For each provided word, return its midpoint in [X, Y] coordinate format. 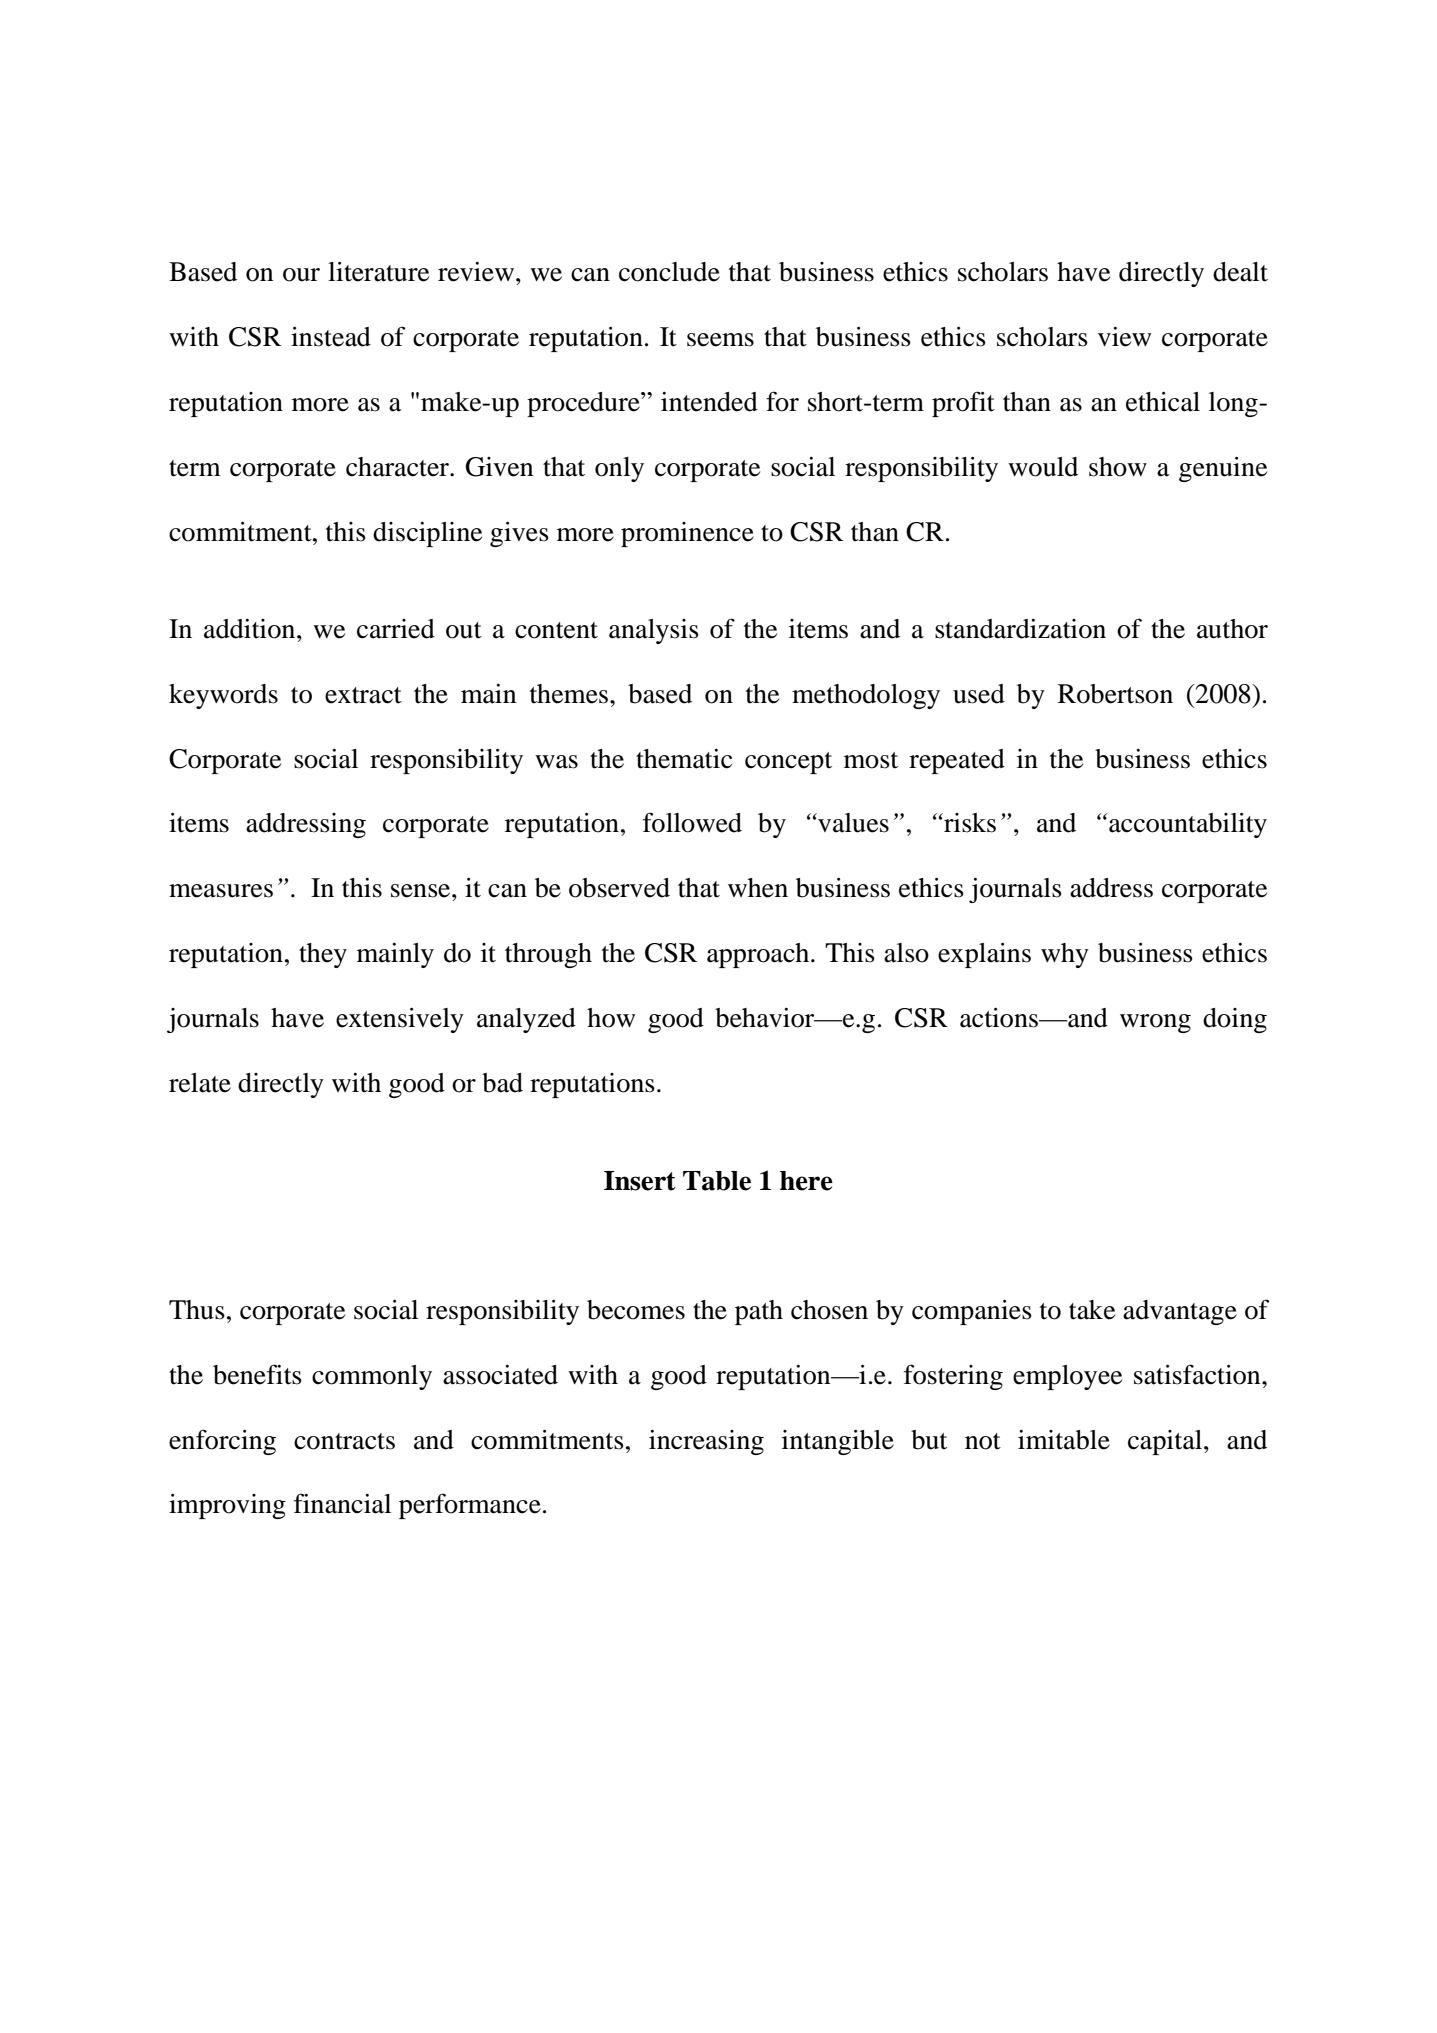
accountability [1188, 825]
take [1092, 1310]
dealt [1240, 272]
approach [759, 955]
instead [331, 337]
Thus [197, 1310]
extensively [400, 1020]
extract [363, 695]
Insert [640, 1181]
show [1118, 467]
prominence [687, 534]
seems [720, 340]
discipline [427, 534]
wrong [1155, 1023]
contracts [344, 1441]
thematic [684, 759]
